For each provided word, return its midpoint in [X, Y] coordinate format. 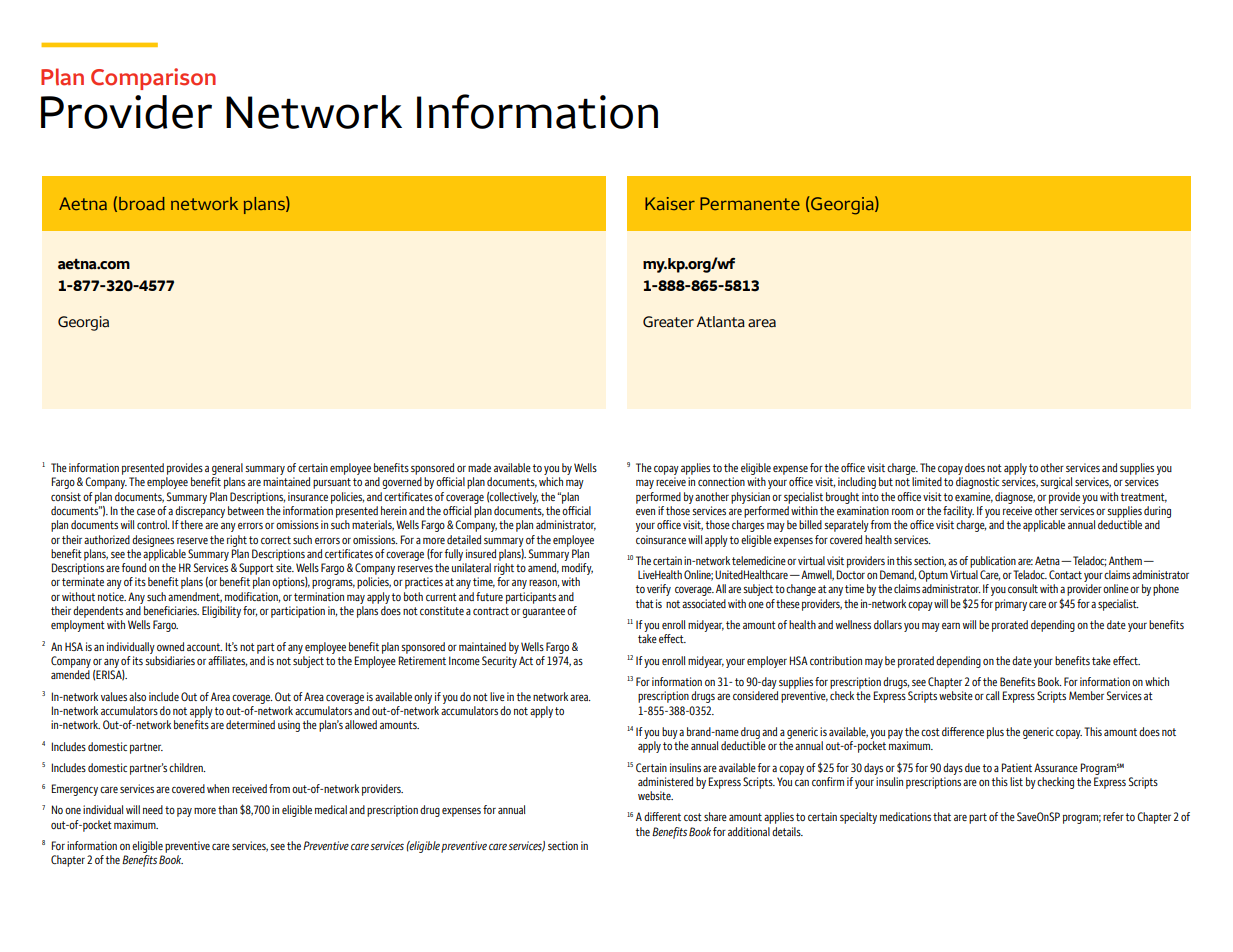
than [227, 809]
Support [256, 569]
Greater [668, 322]
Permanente [750, 203]
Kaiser [670, 203]
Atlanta [721, 322]
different [662, 816]
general [227, 469]
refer [1113, 816]
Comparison [153, 79]
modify [577, 569]
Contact [1065, 574]
